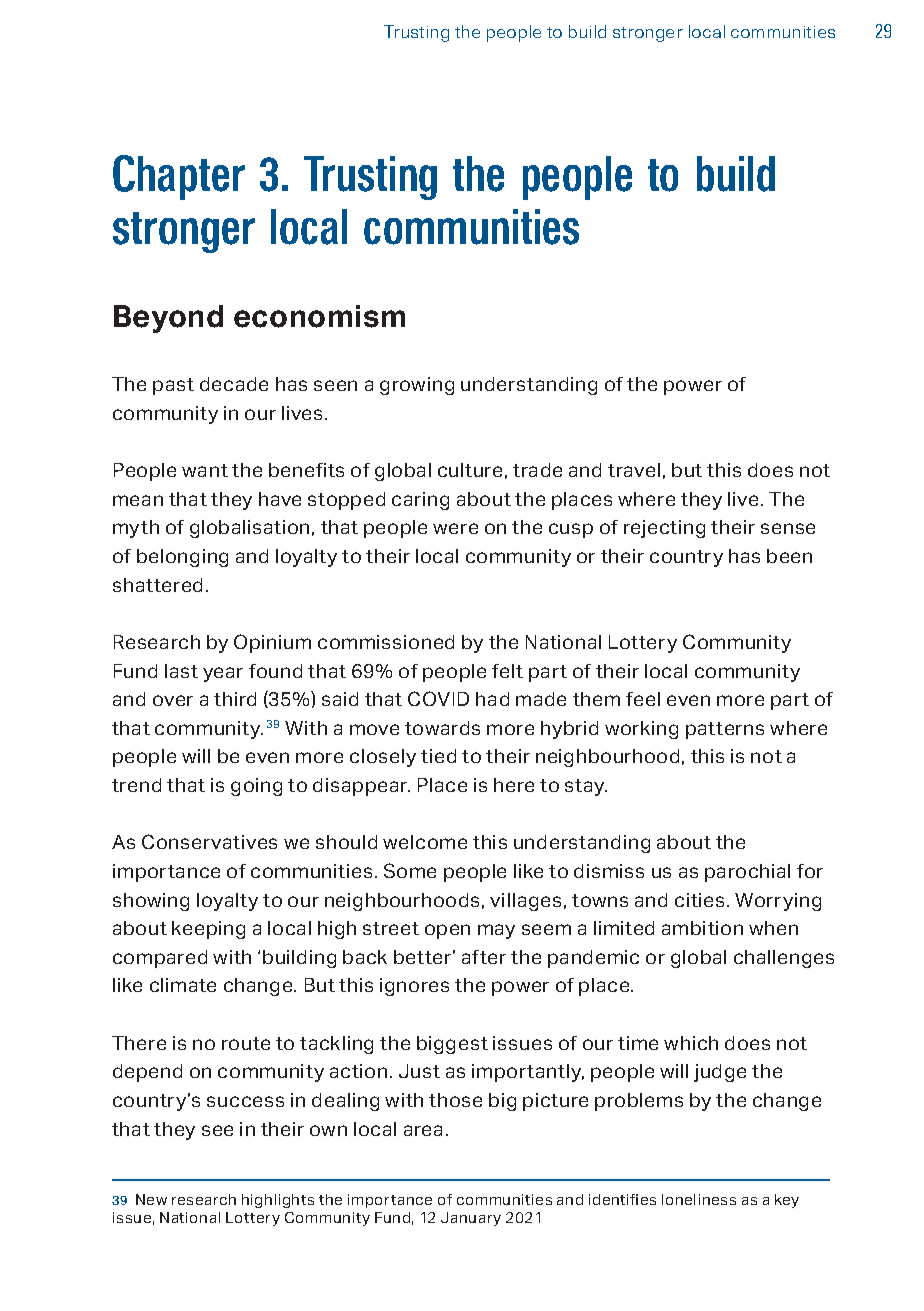 The image size is (924, 1311). I want to click on third, so click(235, 699).
